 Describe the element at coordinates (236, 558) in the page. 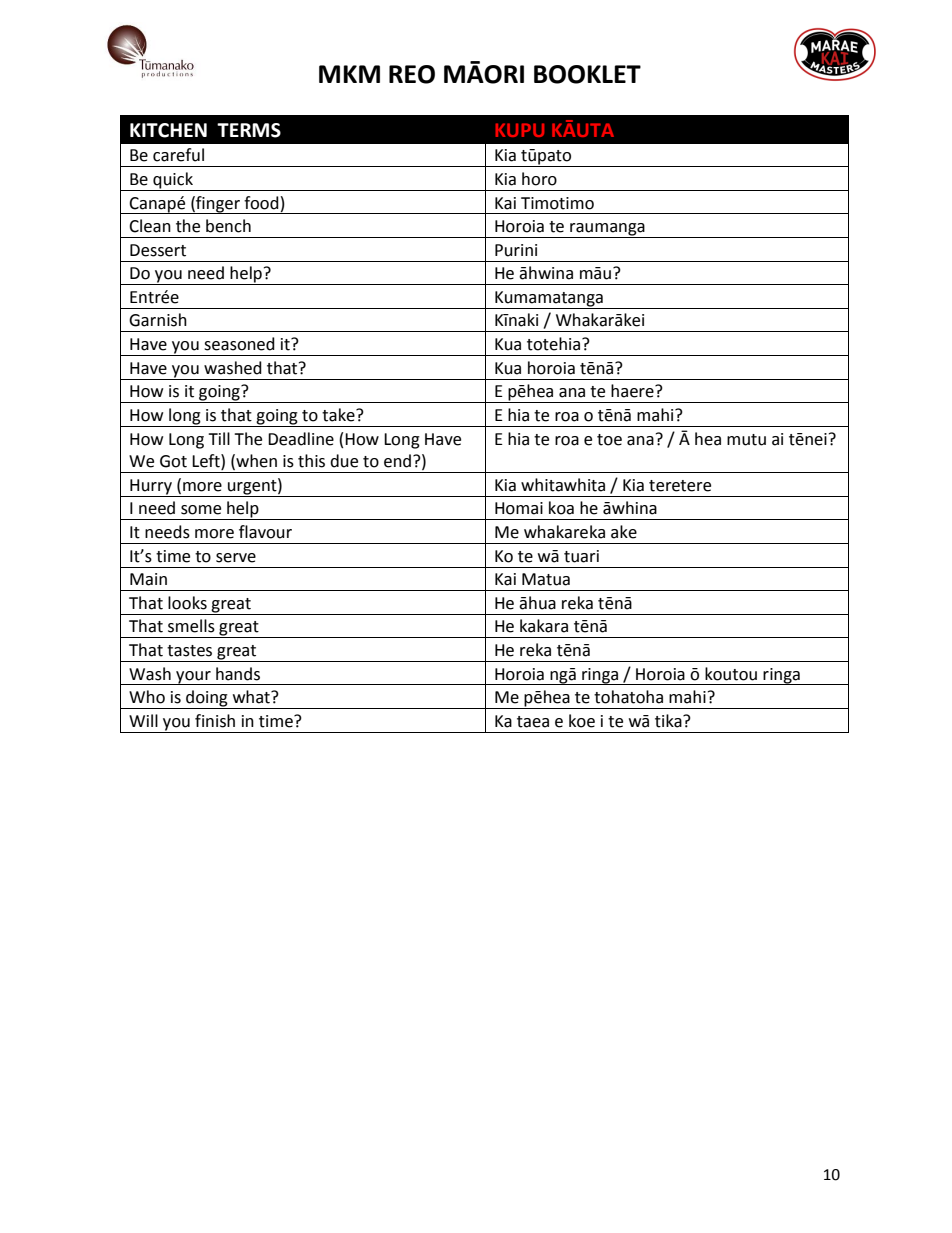

I see `serve` at that location.
